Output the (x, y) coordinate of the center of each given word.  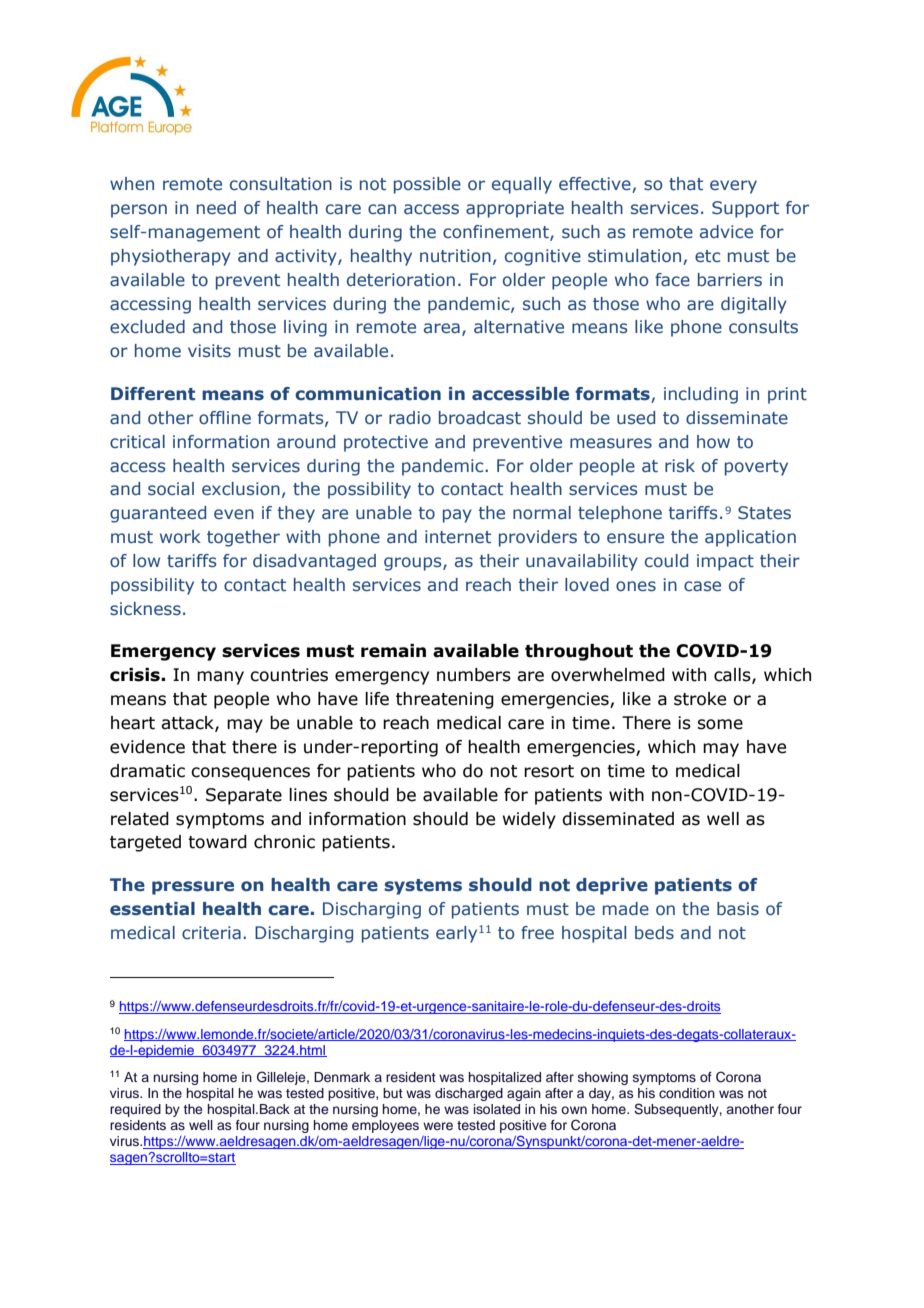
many (220, 678)
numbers (474, 675)
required (135, 1110)
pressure (193, 888)
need (216, 207)
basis (738, 909)
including (701, 395)
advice (726, 231)
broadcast (480, 418)
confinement (497, 233)
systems (423, 887)
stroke (700, 699)
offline (225, 417)
